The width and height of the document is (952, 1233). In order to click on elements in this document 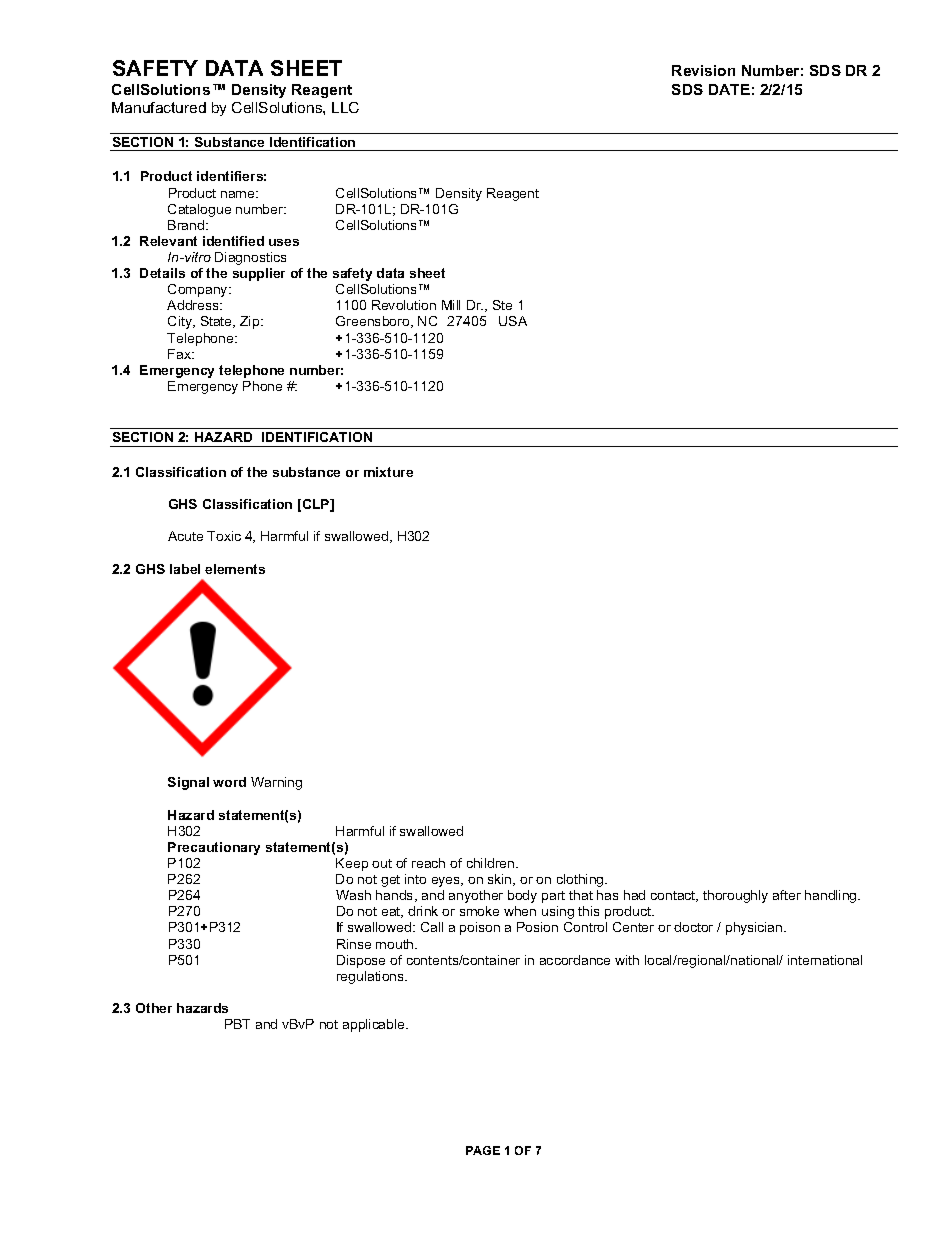, I will do `click(235, 569)`.
